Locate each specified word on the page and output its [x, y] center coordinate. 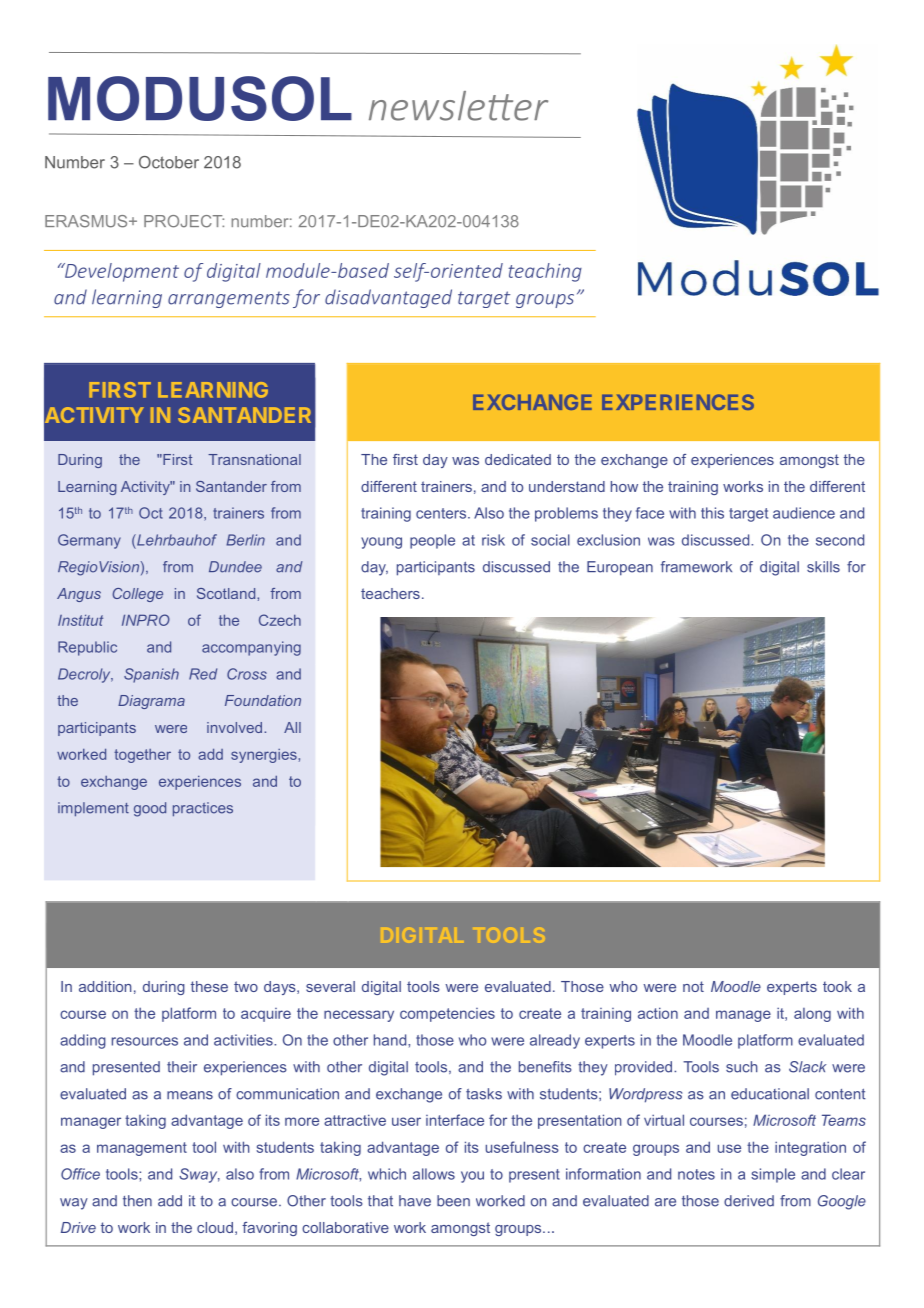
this [712, 513]
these [209, 986]
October [169, 162]
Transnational [254, 459]
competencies [447, 1015]
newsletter [458, 106]
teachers [390, 593]
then [137, 1201]
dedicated [518, 459]
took [837, 986]
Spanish [151, 675]
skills [823, 567]
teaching [545, 272]
